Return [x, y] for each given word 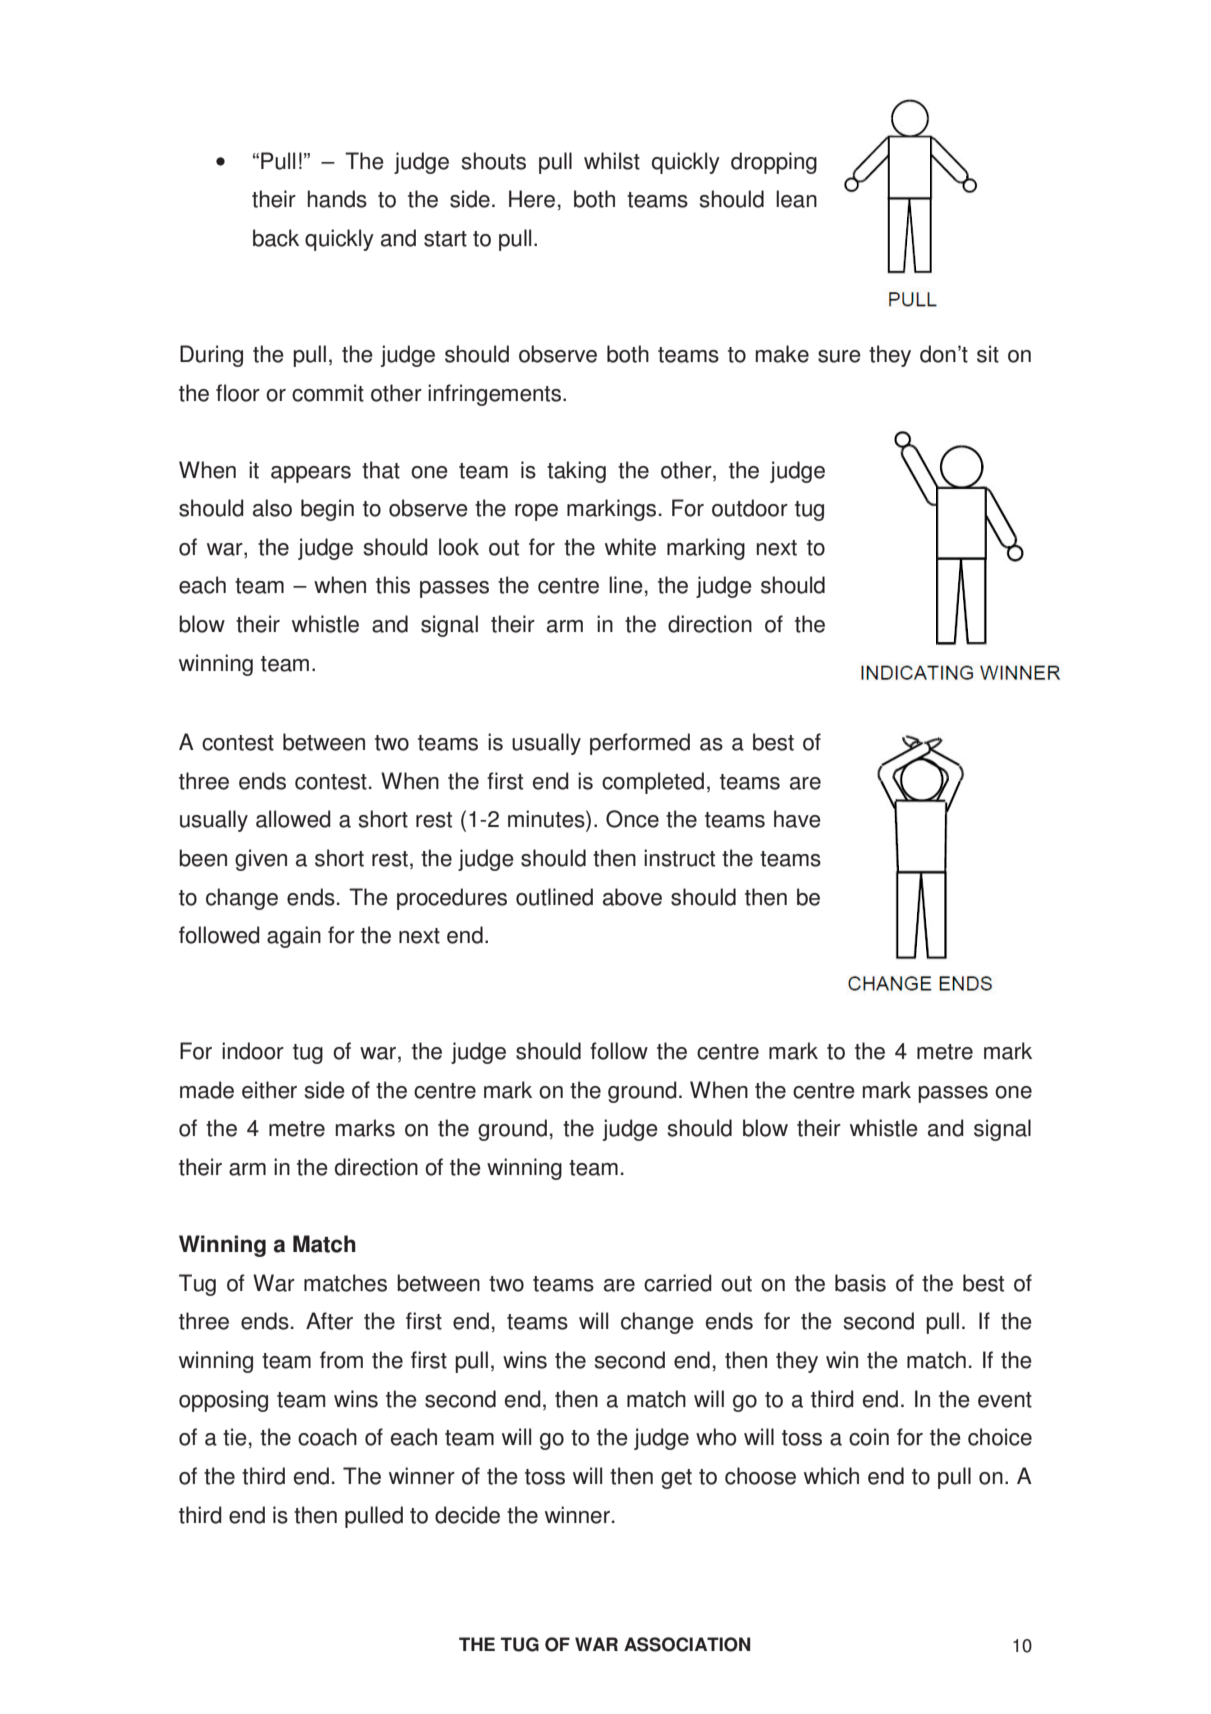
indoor [253, 1051]
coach [327, 1437]
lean [796, 199]
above [632, 897]
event [1005, 1400]
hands [337, 199]
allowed [293, 819]
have [797, 819]
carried [678, 1283]
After [329, 1321]
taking [576, 472]
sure [839, 356]
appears [311, 474]
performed [640, 744]
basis [860, 1283]
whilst [612, 161]
